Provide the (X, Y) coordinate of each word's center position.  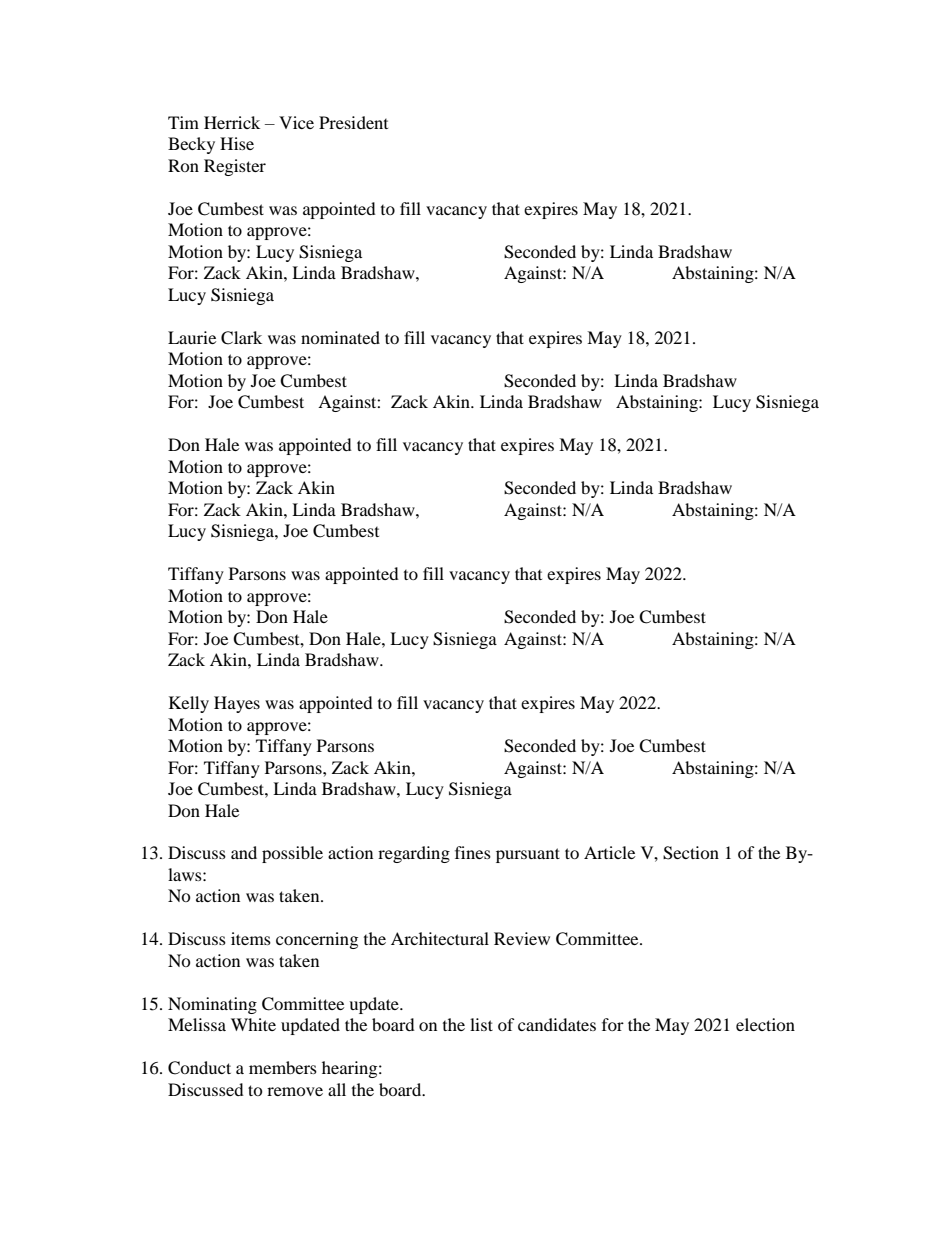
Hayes (237, 704)
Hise (237, 143)
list (481, 1024)
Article (609, 852)
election (765, 1024)
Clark (241, 338)
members (283, 1067)
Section (691, 853)
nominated (340, 337)
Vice (296, 122)
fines (473, 852)
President (353, 122)
